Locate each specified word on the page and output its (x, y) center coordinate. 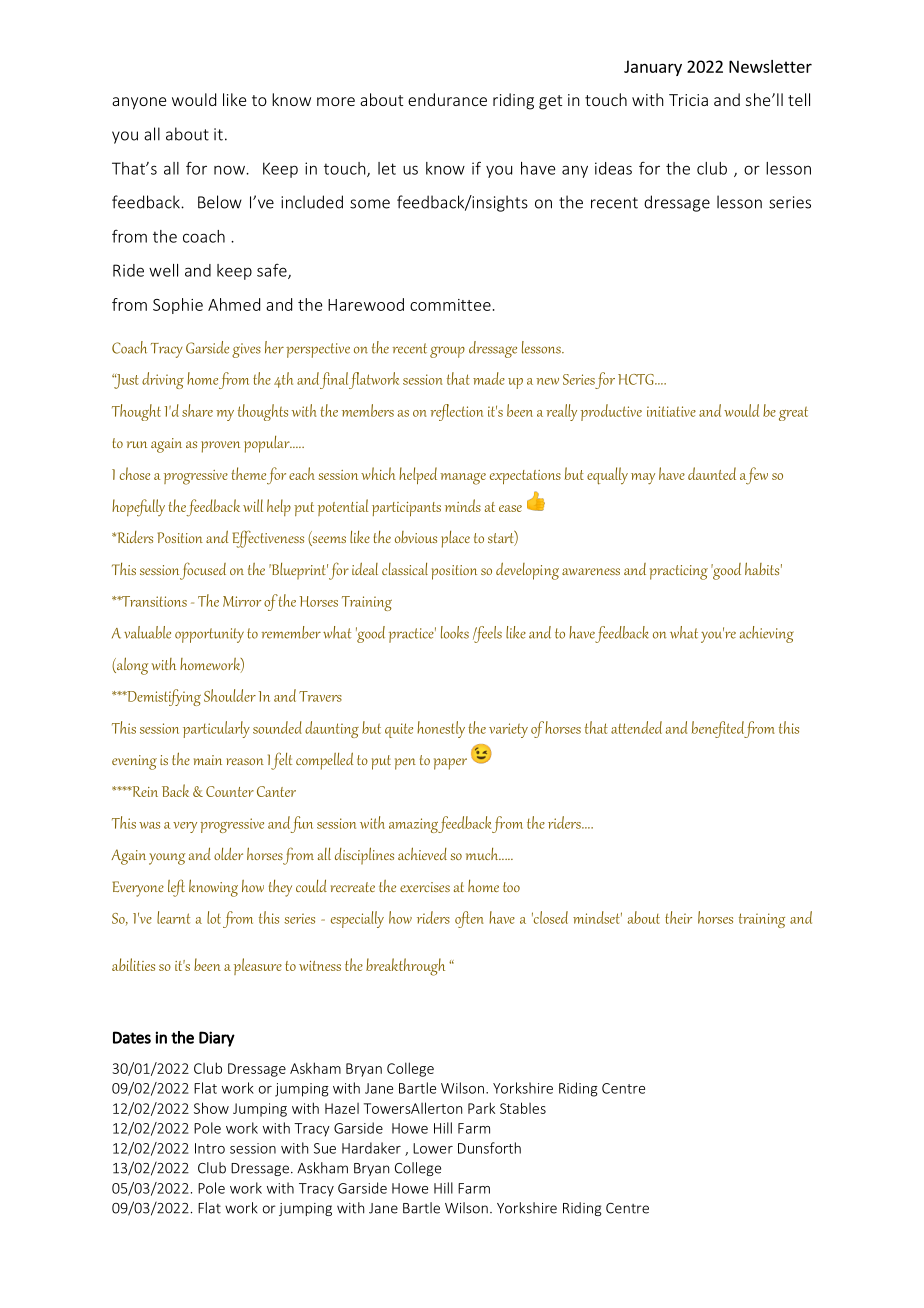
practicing (679, 572)
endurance (447, 99)
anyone (139, 103)
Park (481, 1108)
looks (455, 632)
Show (211, 1108)
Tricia (688, 100)
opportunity (209, 635)
